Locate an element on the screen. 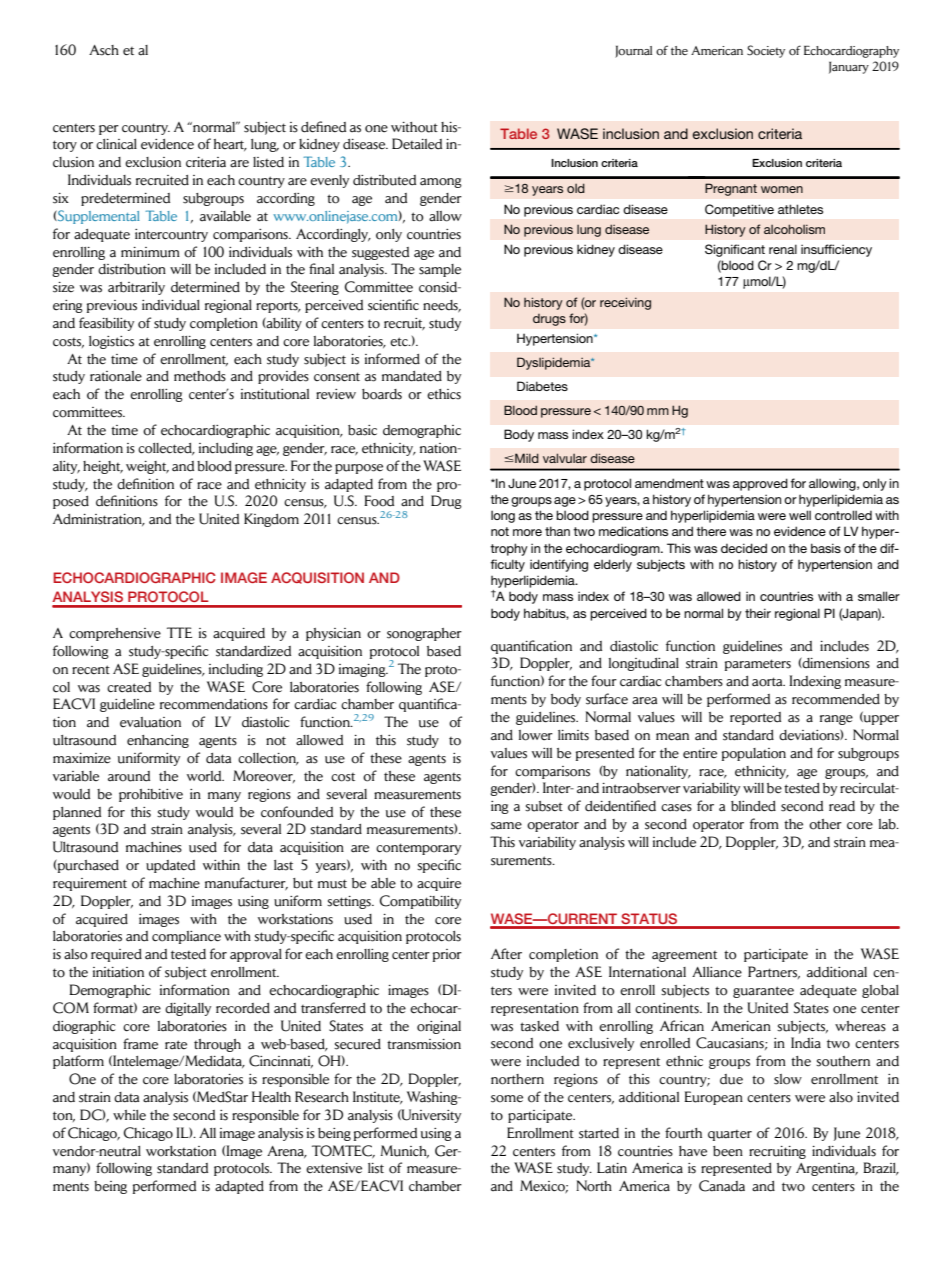  been is located at coordinates (728, 1151).
